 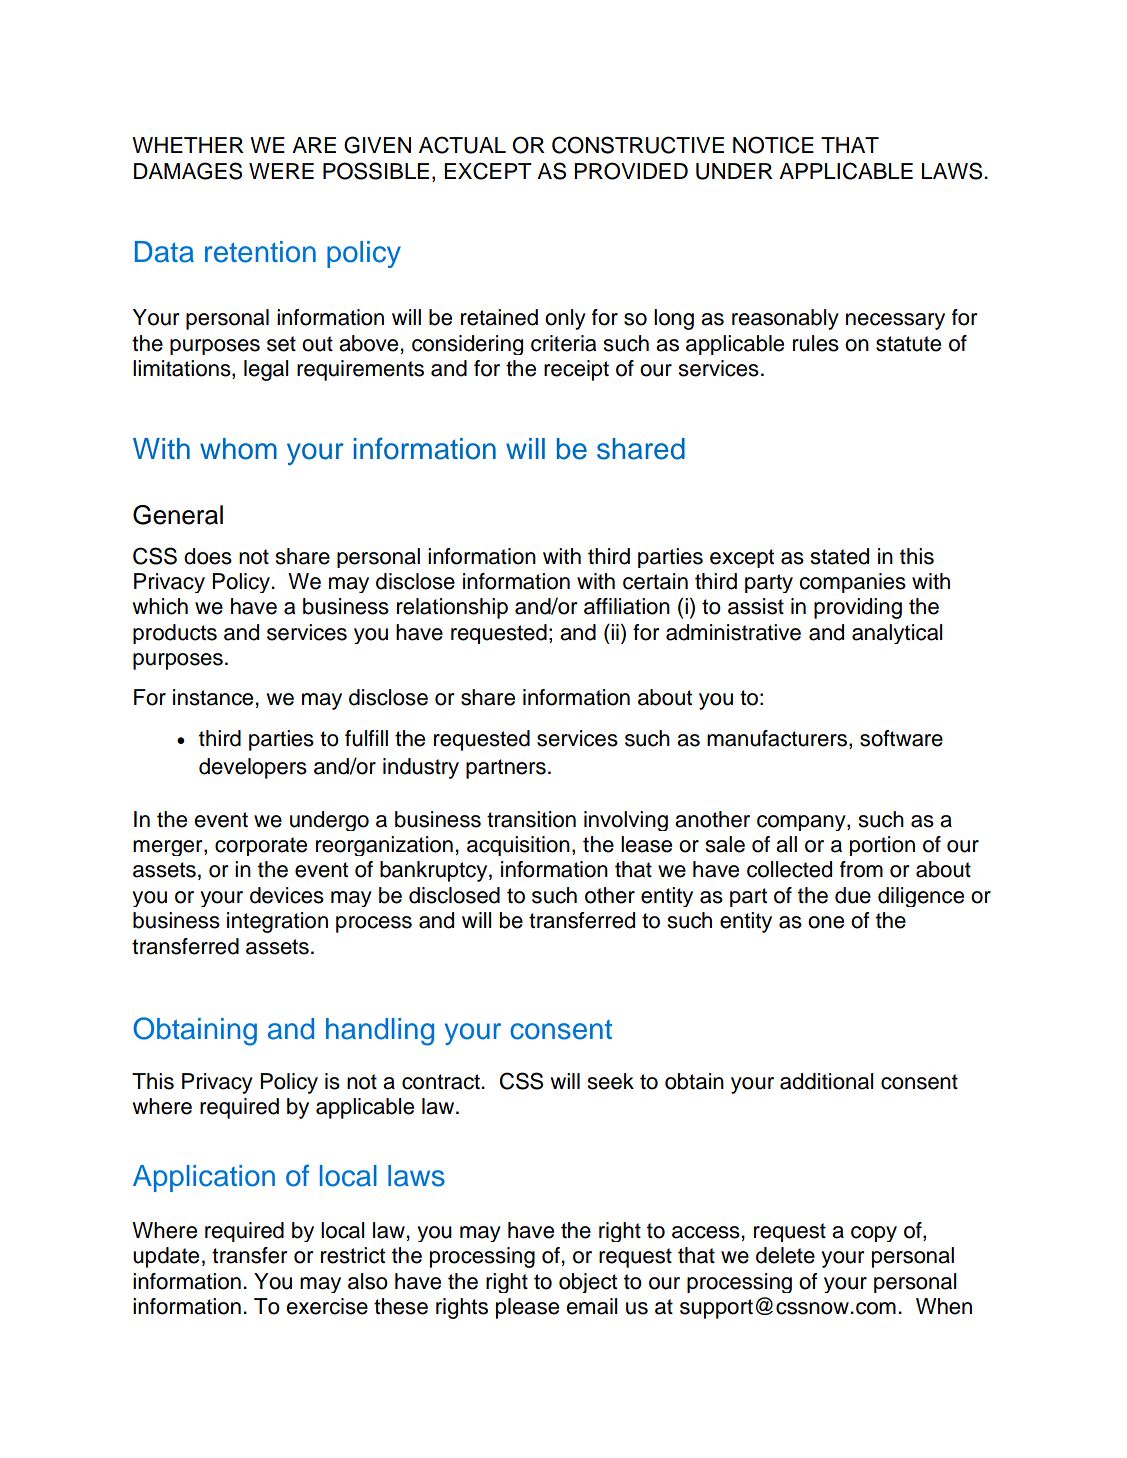 I want to click on WERE, so click(x=281, y=171).
